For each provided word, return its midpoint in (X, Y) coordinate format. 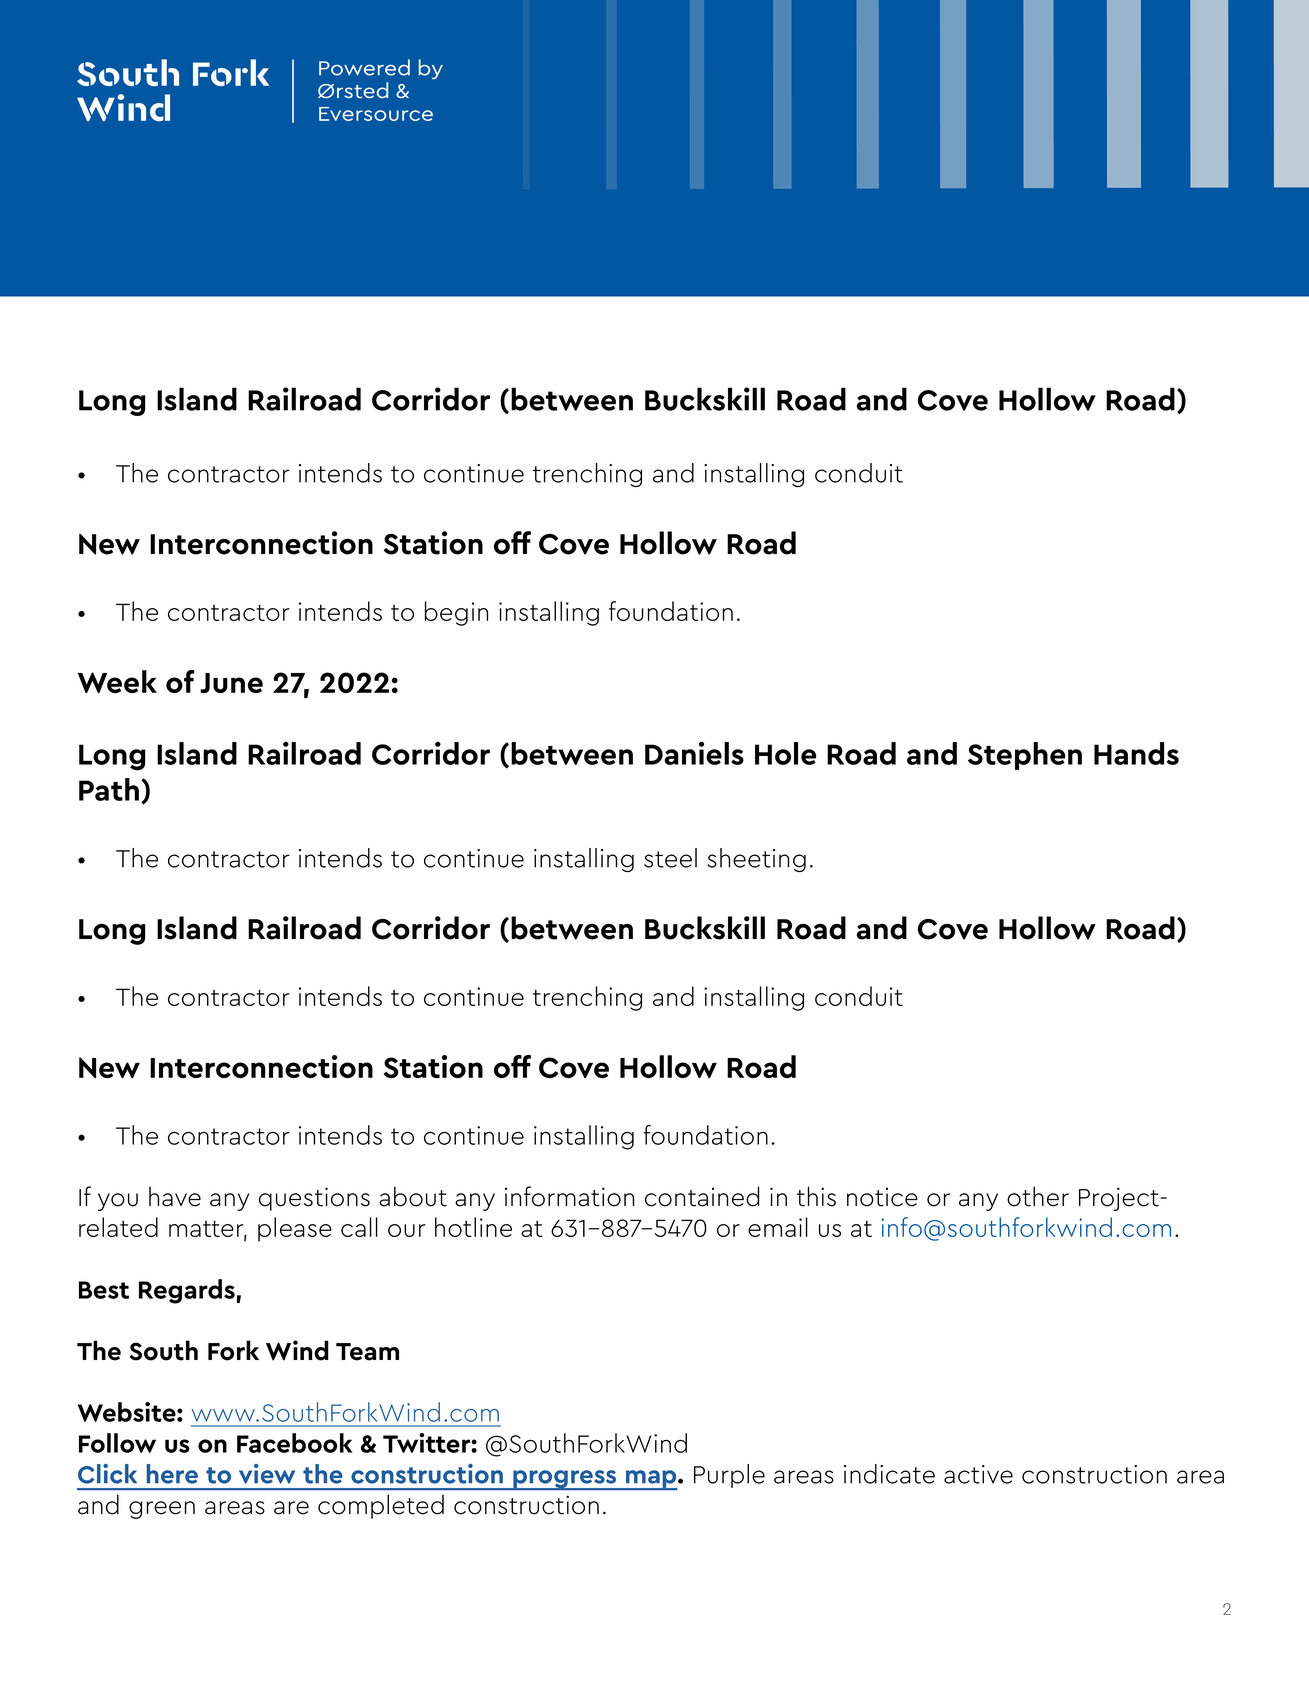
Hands (1136, 753)
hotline (473, 1227)
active (978, 1474)
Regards (187, 1291)
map (651, 1480)
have (175, 1197)
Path (109, 789)
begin (456, 613)
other (1038, 1196)
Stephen (1025, 756)
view (267, 1474)
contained (702, 1196)
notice (882, 1197)
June (231, 683)
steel (670, 858)
